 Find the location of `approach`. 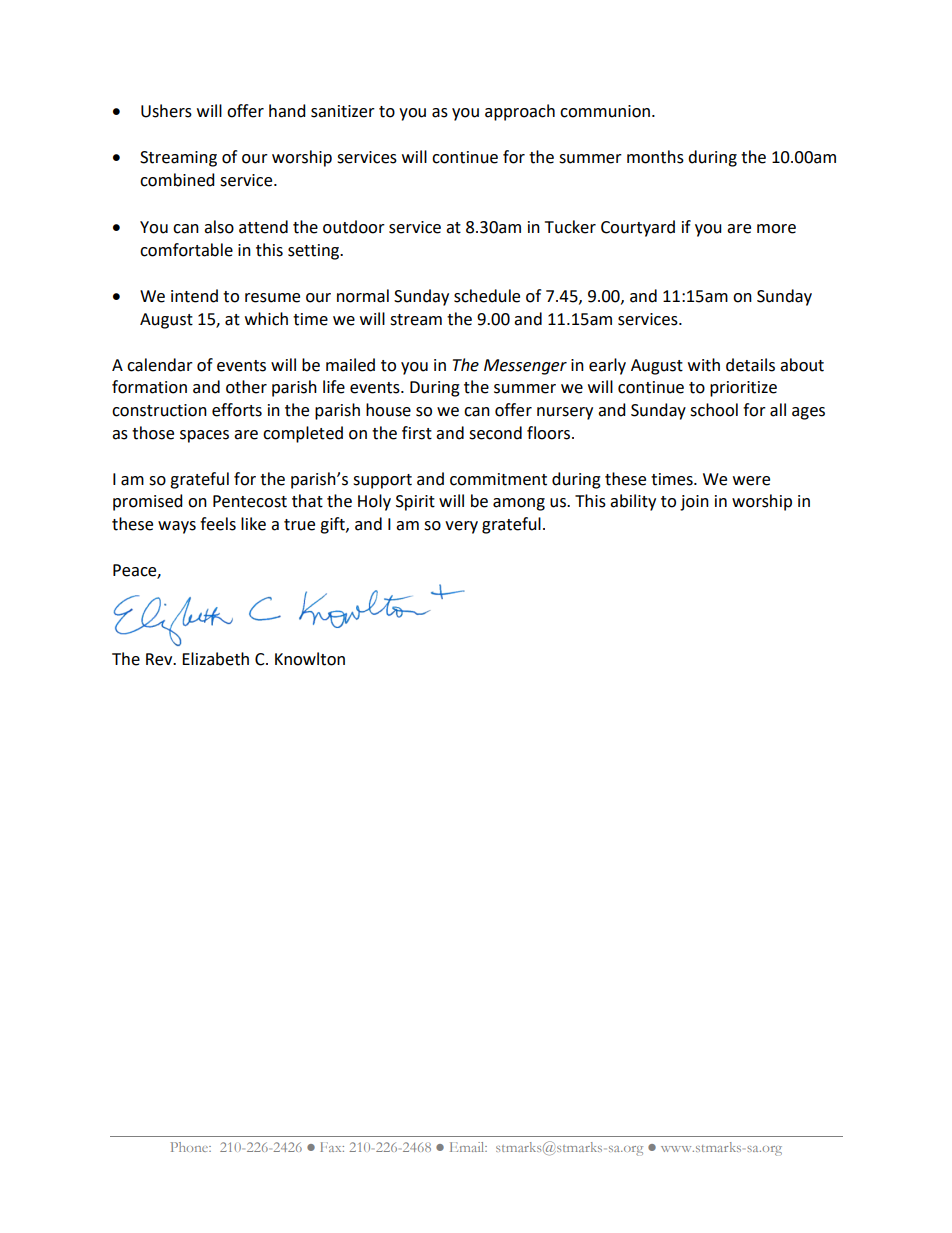

approach is located at coordinates (520, 112).
